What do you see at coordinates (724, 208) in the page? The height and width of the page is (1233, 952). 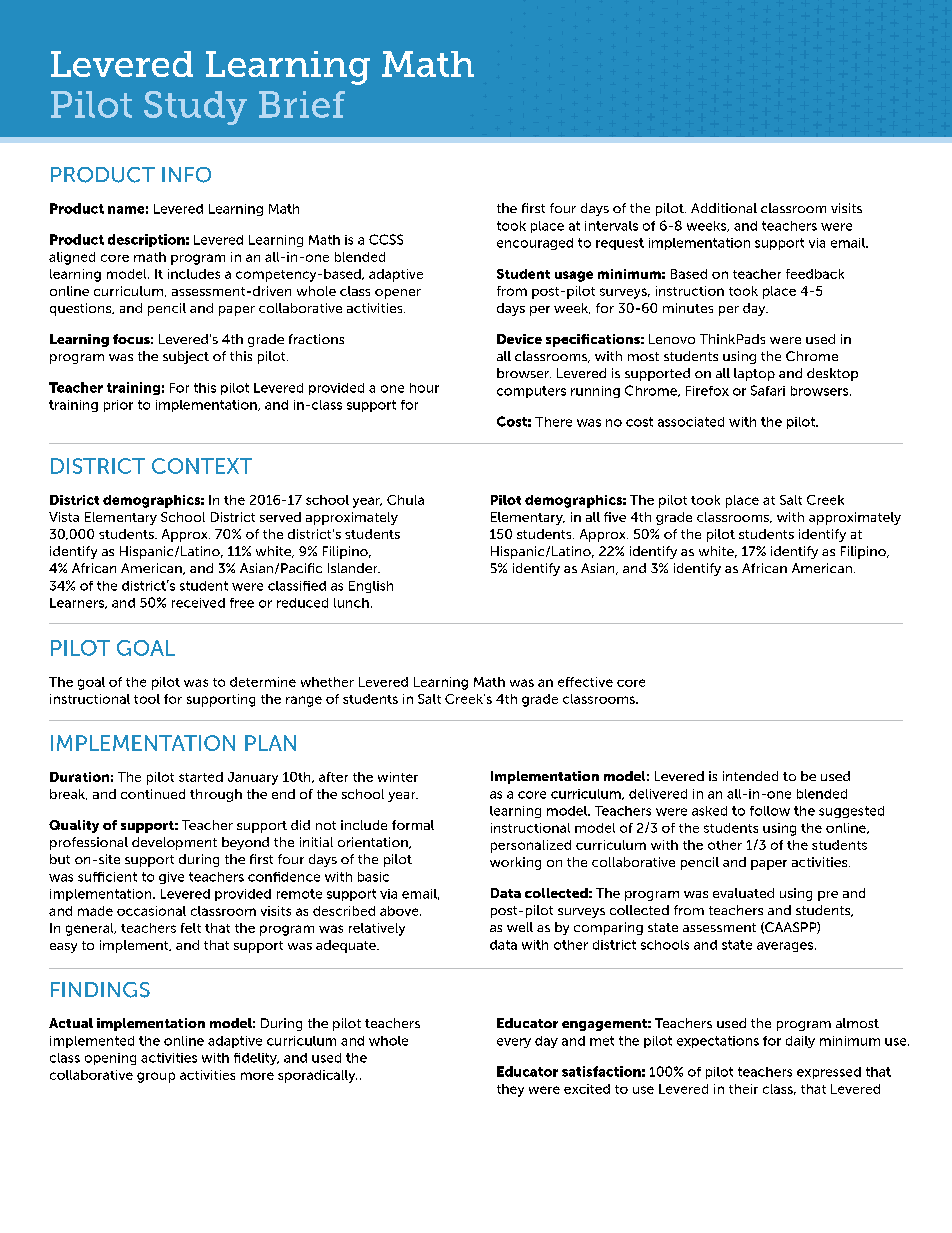 I see `Additional` at bounding box center [724, 208].
